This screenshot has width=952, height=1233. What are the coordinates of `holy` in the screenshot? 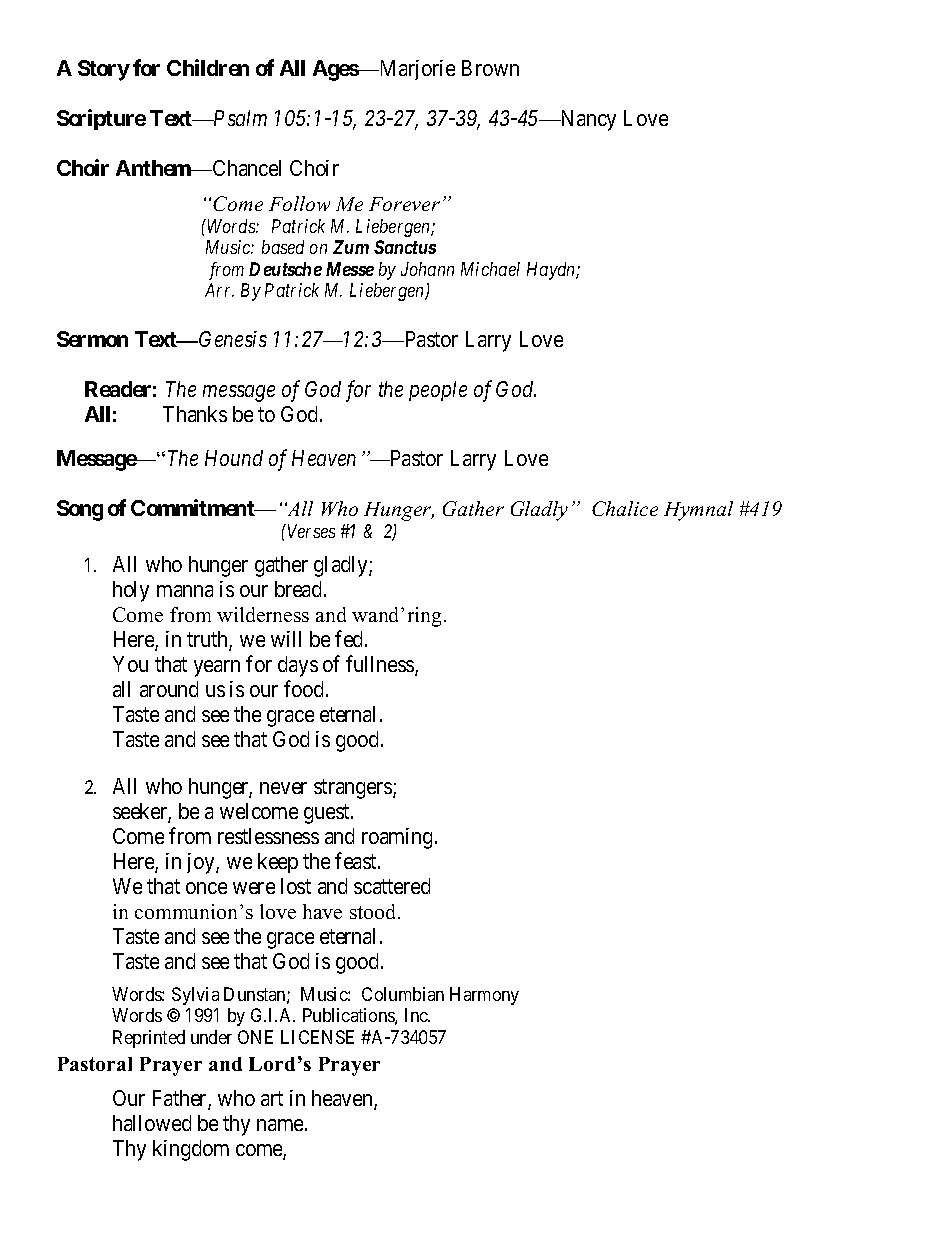 It's located at (131, 591).
